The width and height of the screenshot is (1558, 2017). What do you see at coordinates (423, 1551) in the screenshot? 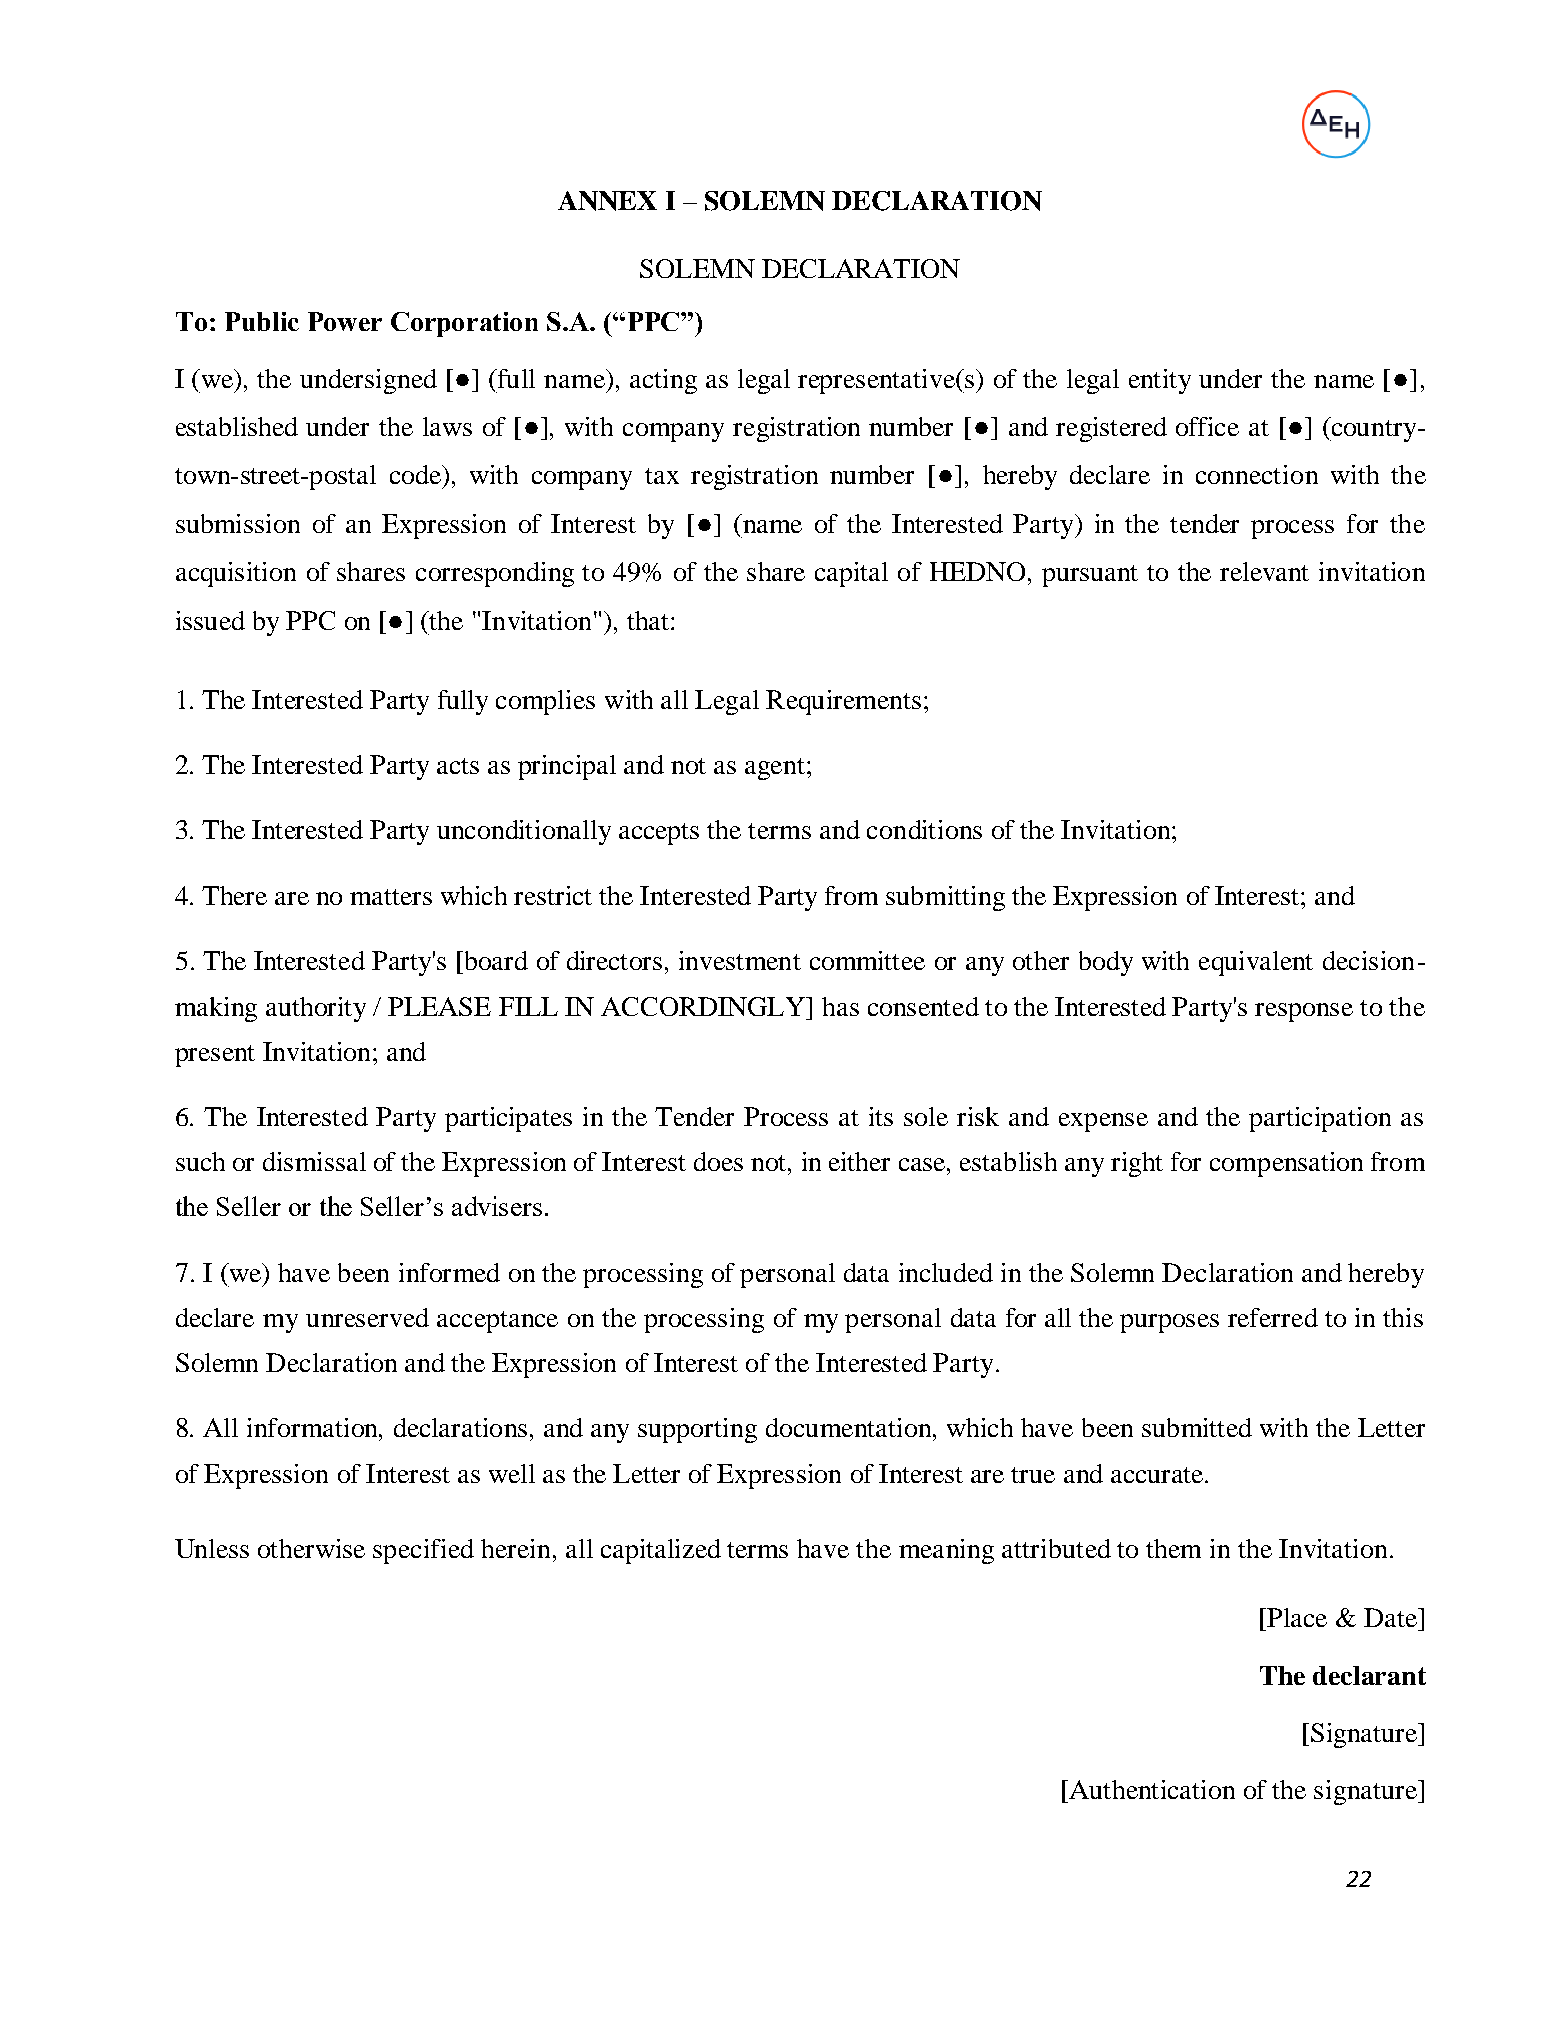
I see `specified` at bounding box center [423, 1551].
